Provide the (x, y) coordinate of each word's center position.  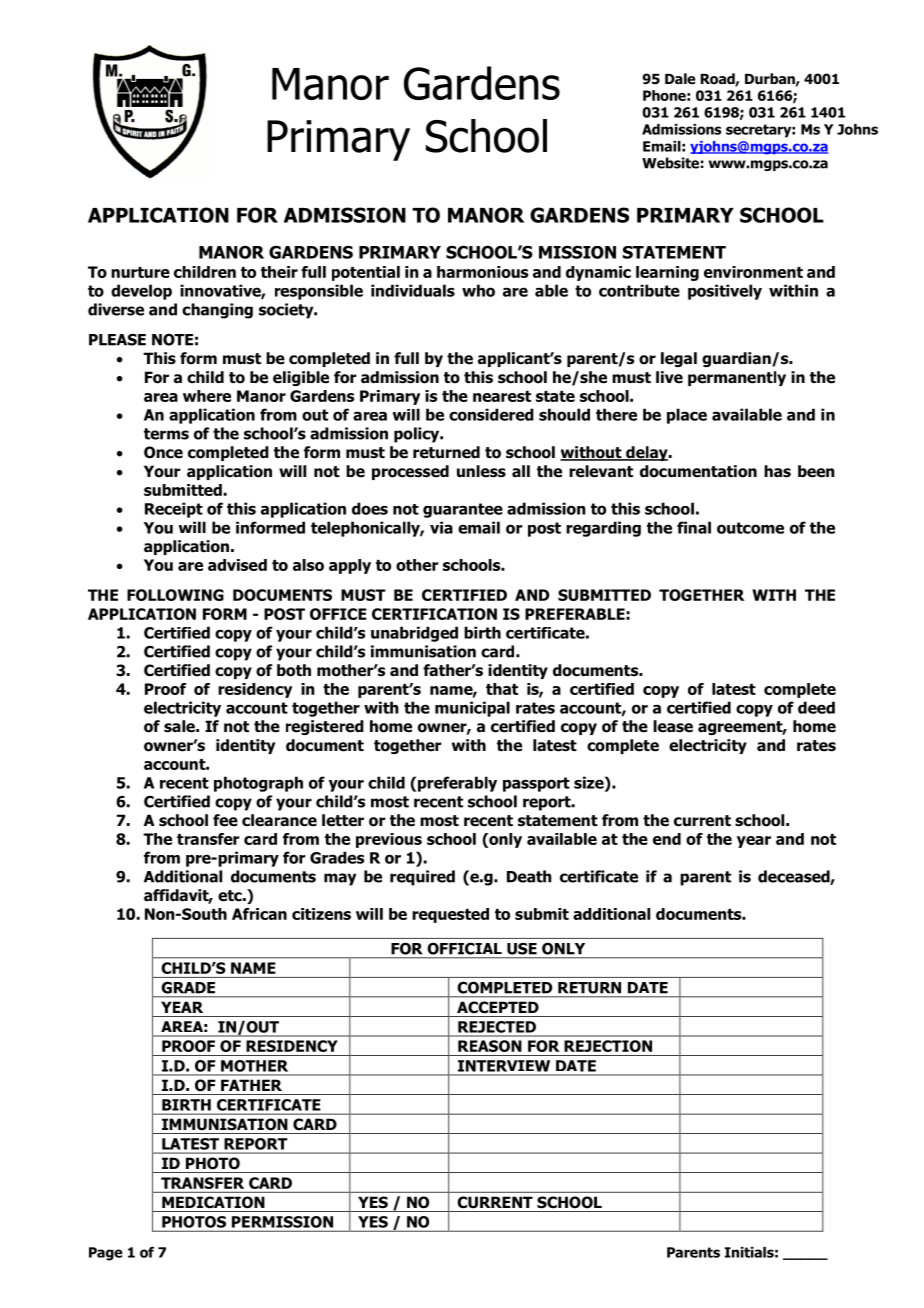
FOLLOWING (175, 595)
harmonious (482, 272)
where (207, 396)
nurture (140, 272)
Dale (680, 78)
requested (450, 915)
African (259, 914)
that (502, 689)
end (667, 839)
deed (816, 707)
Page (106, 1254)
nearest (502, 396)
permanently (737, 378)
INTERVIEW (504, 1066)
